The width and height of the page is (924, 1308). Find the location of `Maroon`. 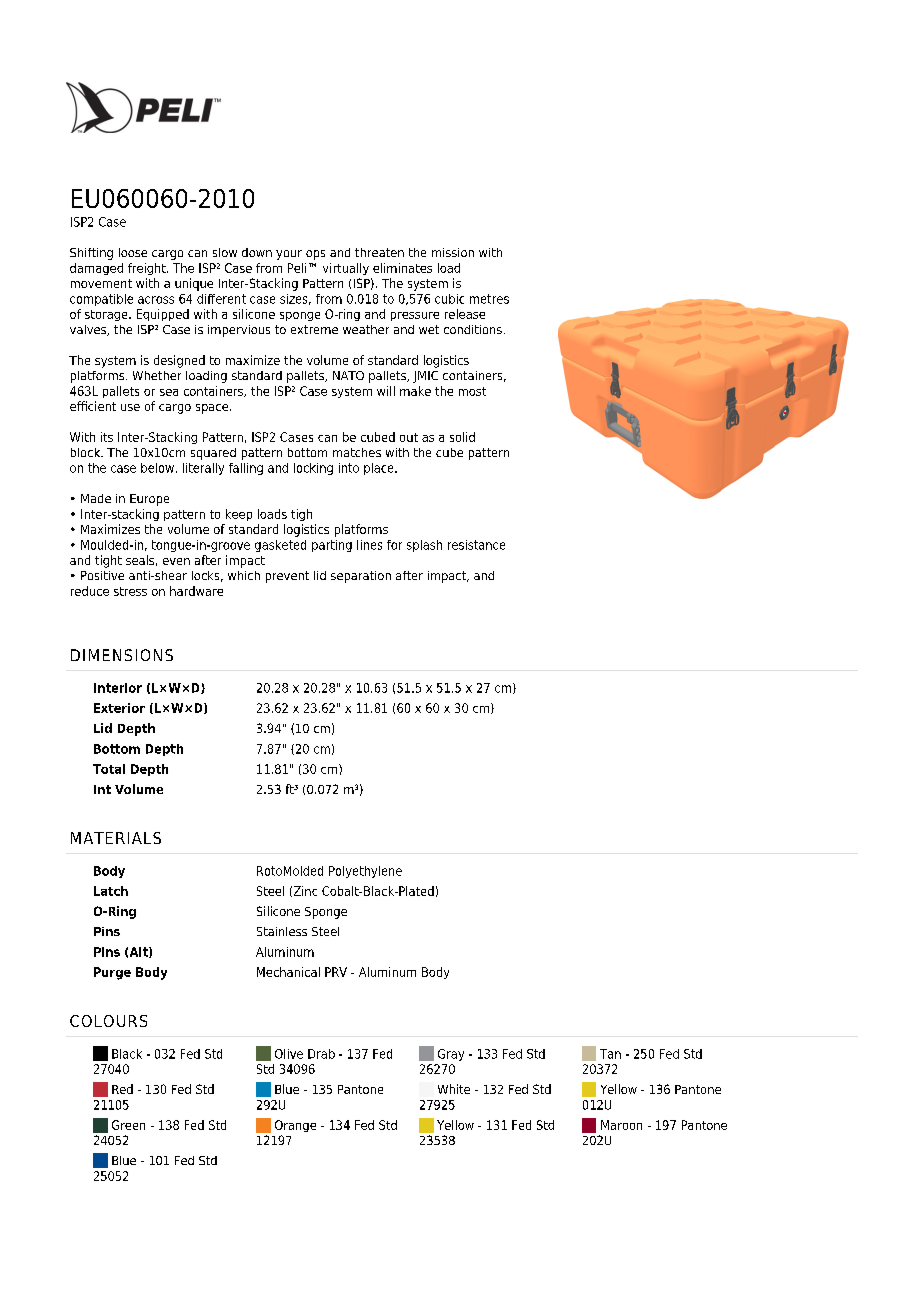

Maroon is located at coordinates (621, 1125).
